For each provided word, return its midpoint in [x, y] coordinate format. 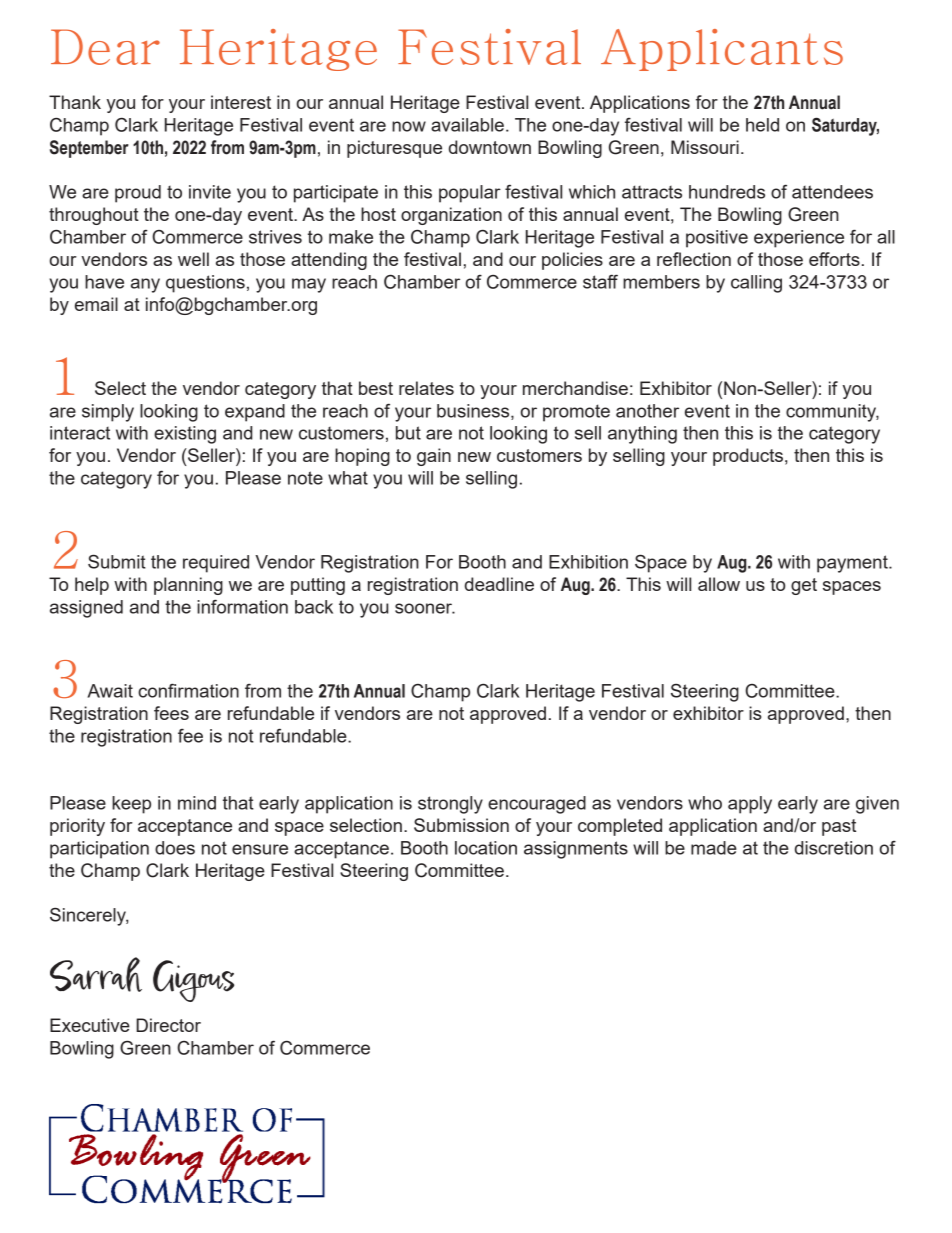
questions [205, 284]
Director [168, 1025]
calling [756, 284]
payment [853, 564]
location [486, 848]
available [467, 125]
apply [750, 805]
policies [572, 261]
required [216, 564]
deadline [499, 584]
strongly [450, 805]
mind [197, 803]
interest [241, 102]
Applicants [722, 50]
